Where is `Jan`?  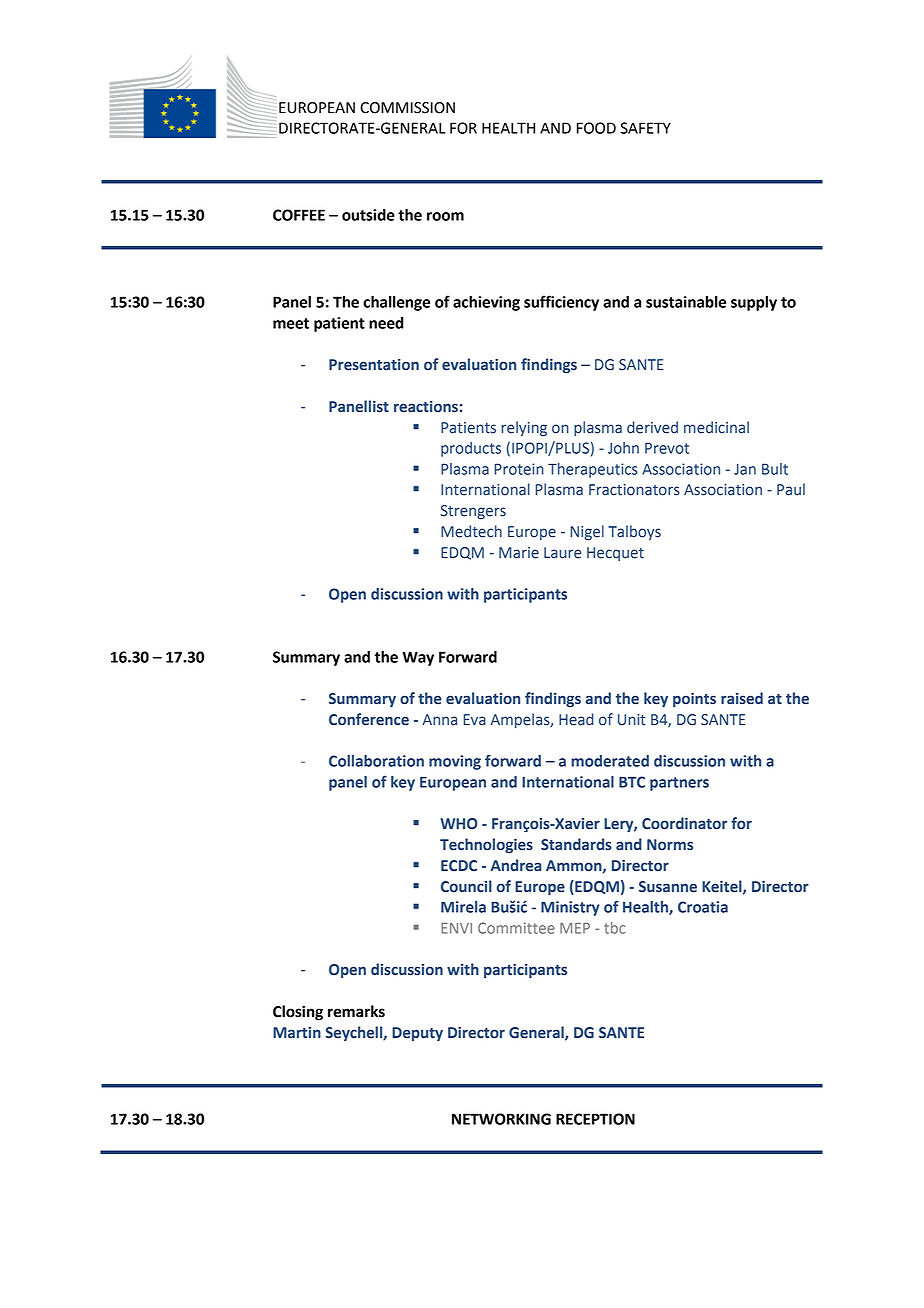
Jan is located at coordinates (745, 469).
